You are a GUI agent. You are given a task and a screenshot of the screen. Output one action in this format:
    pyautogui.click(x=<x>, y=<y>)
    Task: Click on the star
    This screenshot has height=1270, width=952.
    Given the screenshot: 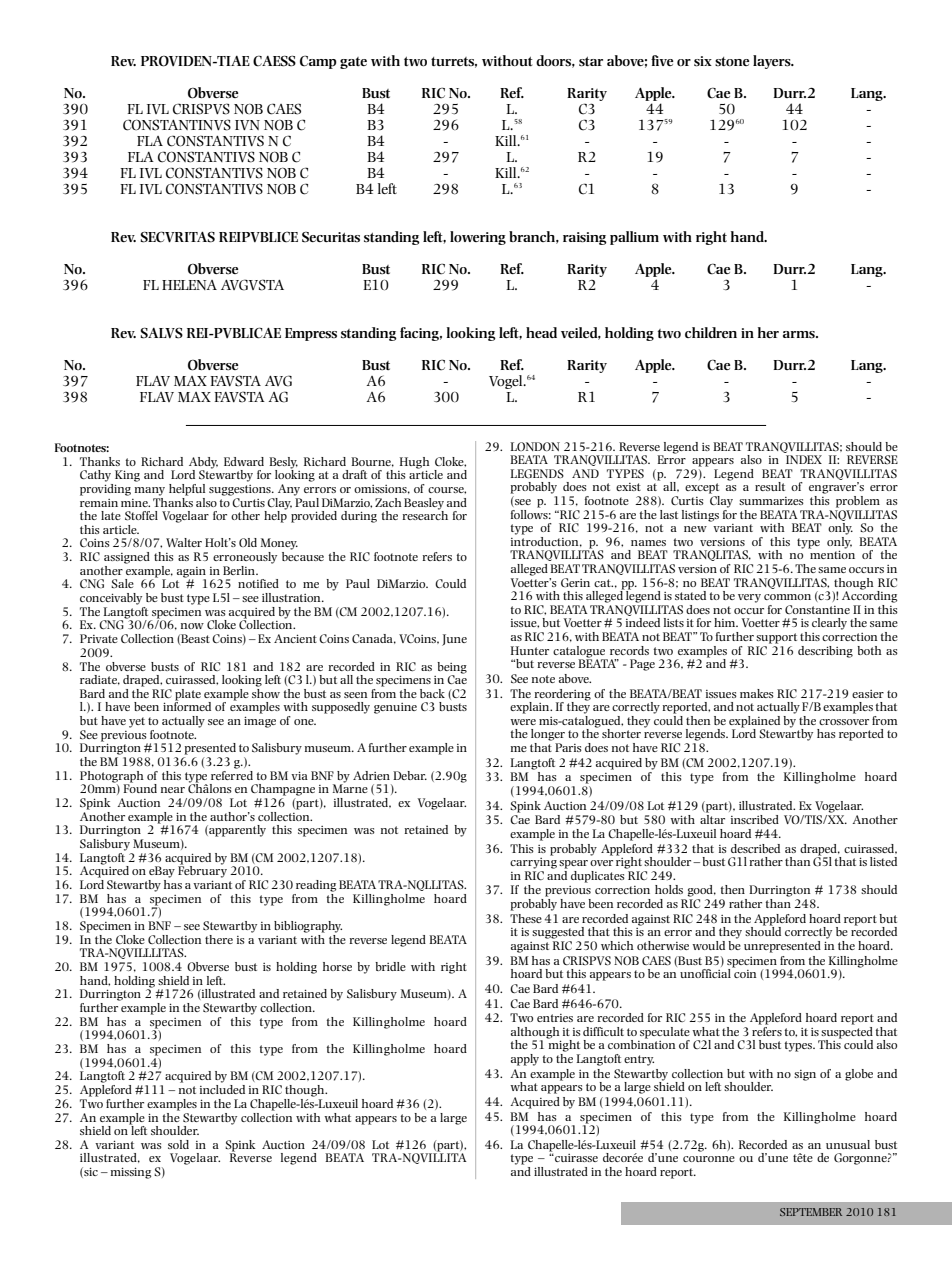 What is the action you would take?
    pyautogui.click(x=591, y=62)
